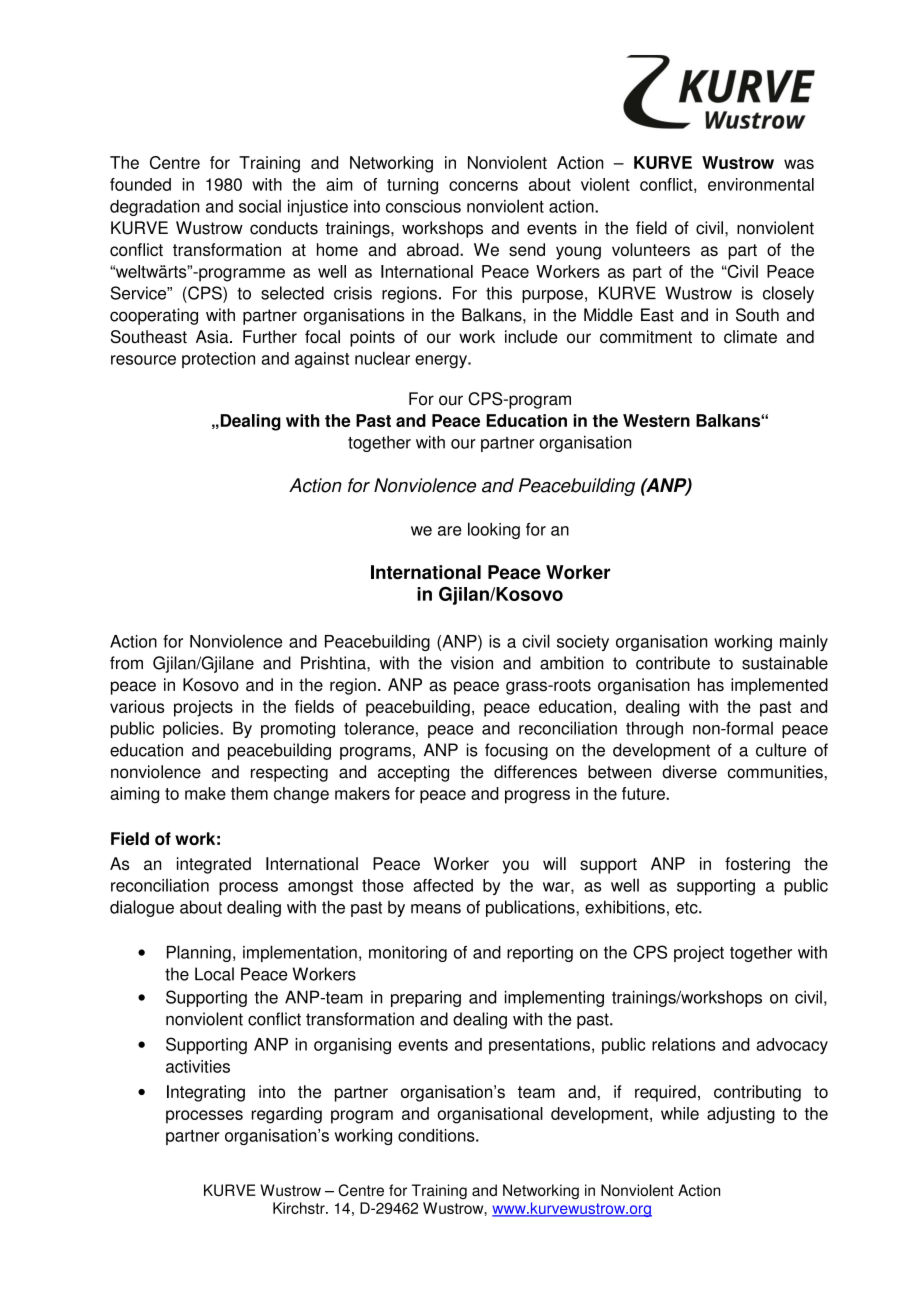  Describe the element at coordinates (206, 1093) in the page. I see `Integrating` at that location.
